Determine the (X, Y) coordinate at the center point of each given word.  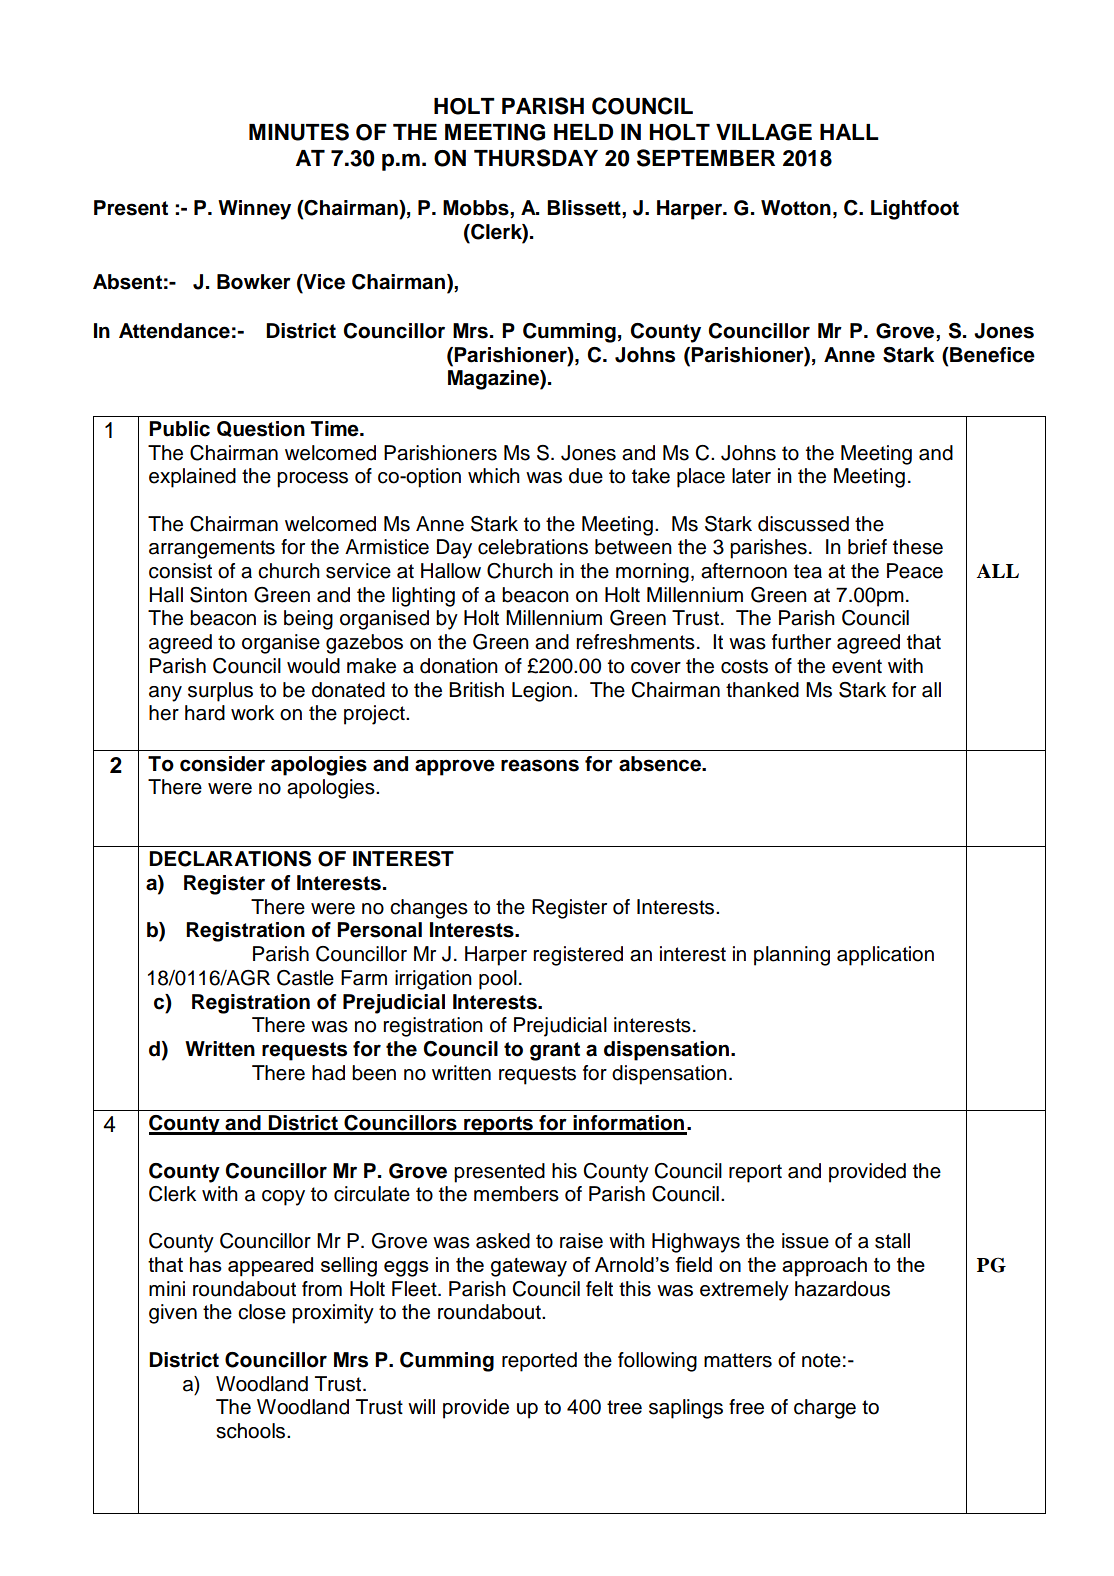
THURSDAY (536, 158)
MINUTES (299, 132)
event (857, 666)
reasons (540, 765)
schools (252, 1431)
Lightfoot (915, 210)
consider (222, 764)
